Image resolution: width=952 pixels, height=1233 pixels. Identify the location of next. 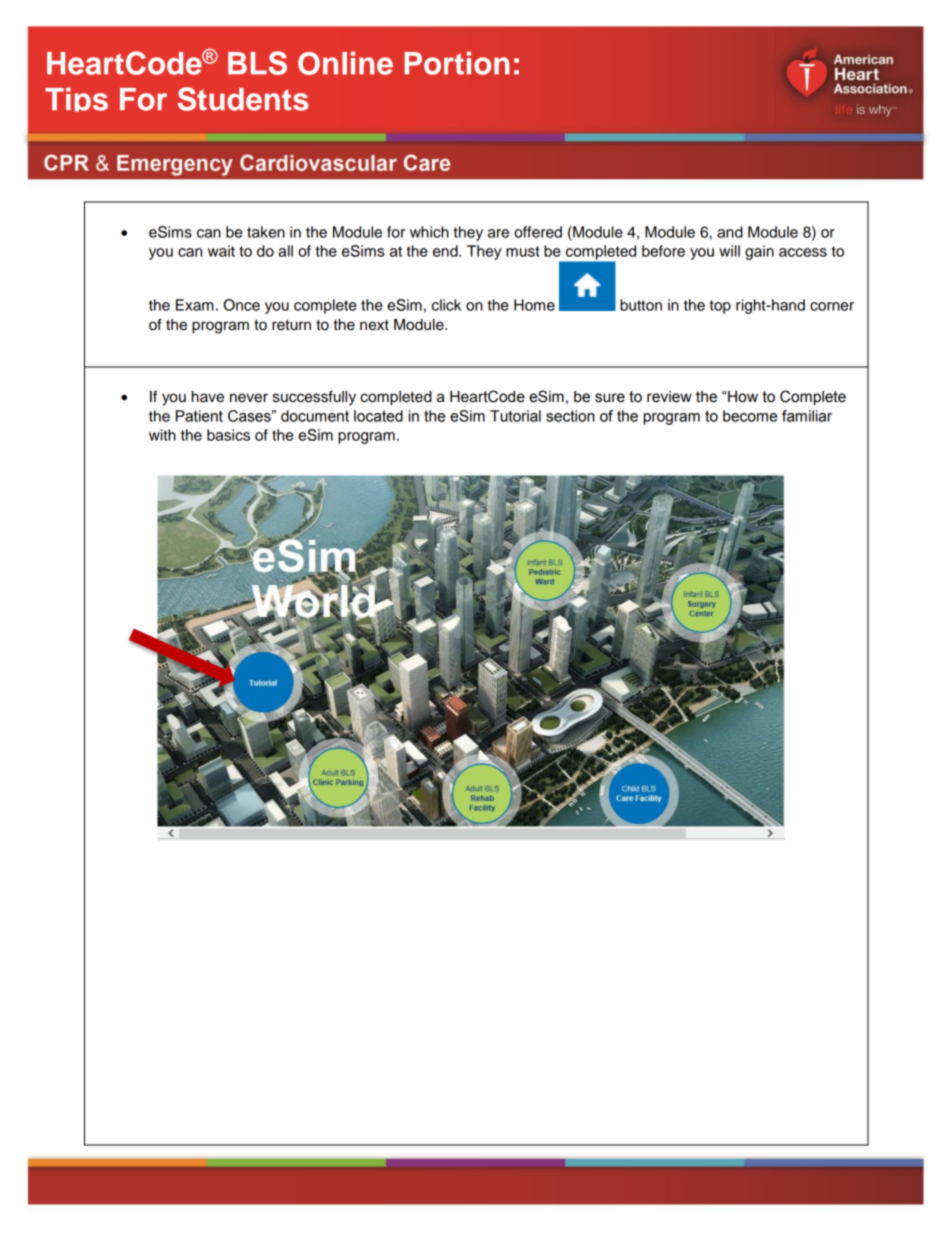
(374, 325).
